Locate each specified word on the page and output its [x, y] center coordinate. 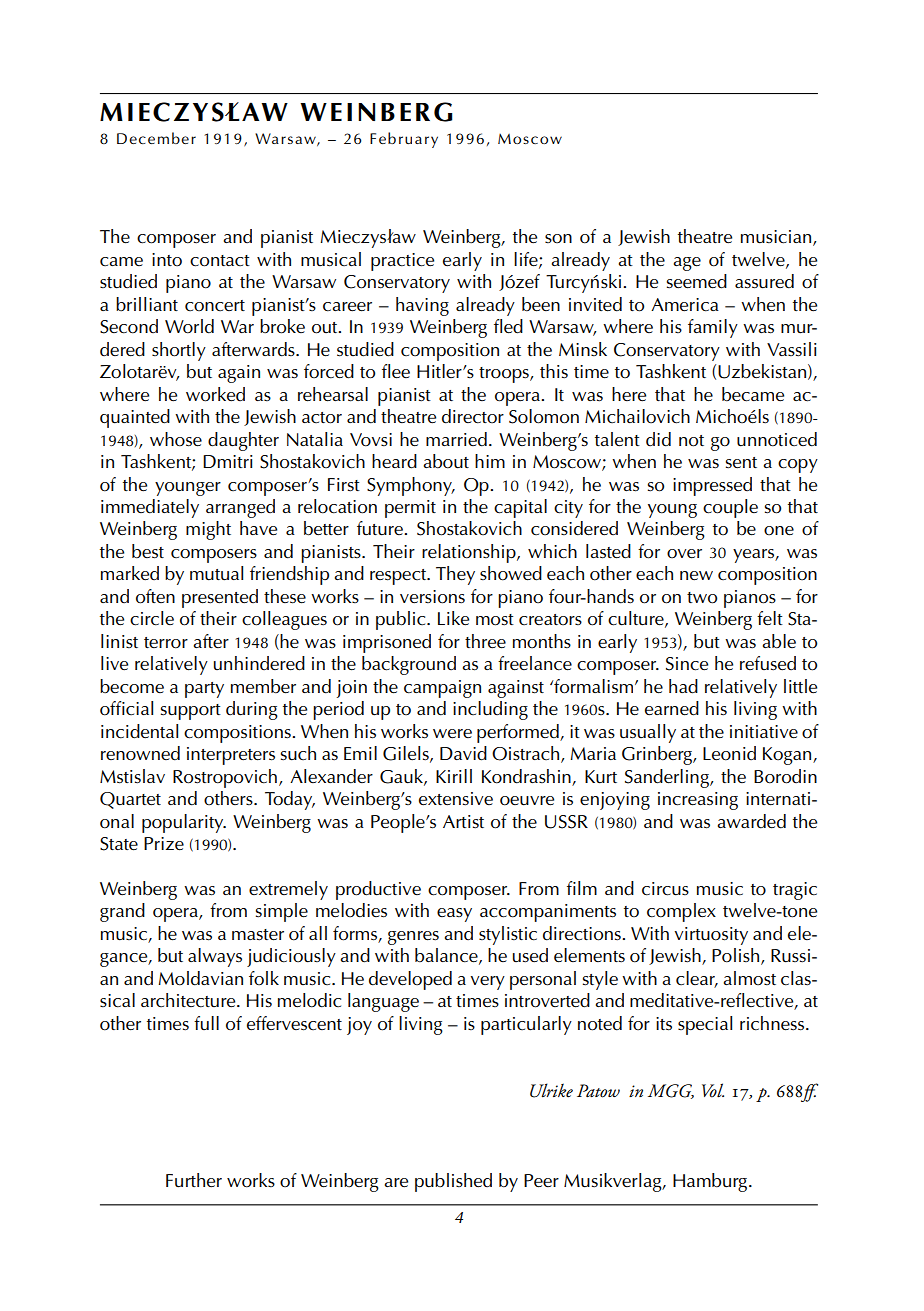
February [404, 140]
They [455, 575]
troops [505, 375]
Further [194, 1180]
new [696, 576]
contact [220, 261]
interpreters [231, 756]
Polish [735, 955]
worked [215, 394]
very [488, 983]
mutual [216, 573]
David [463, 753]
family [713, 328]
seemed [697, 281]
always [215, 957]
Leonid [729, 753]
